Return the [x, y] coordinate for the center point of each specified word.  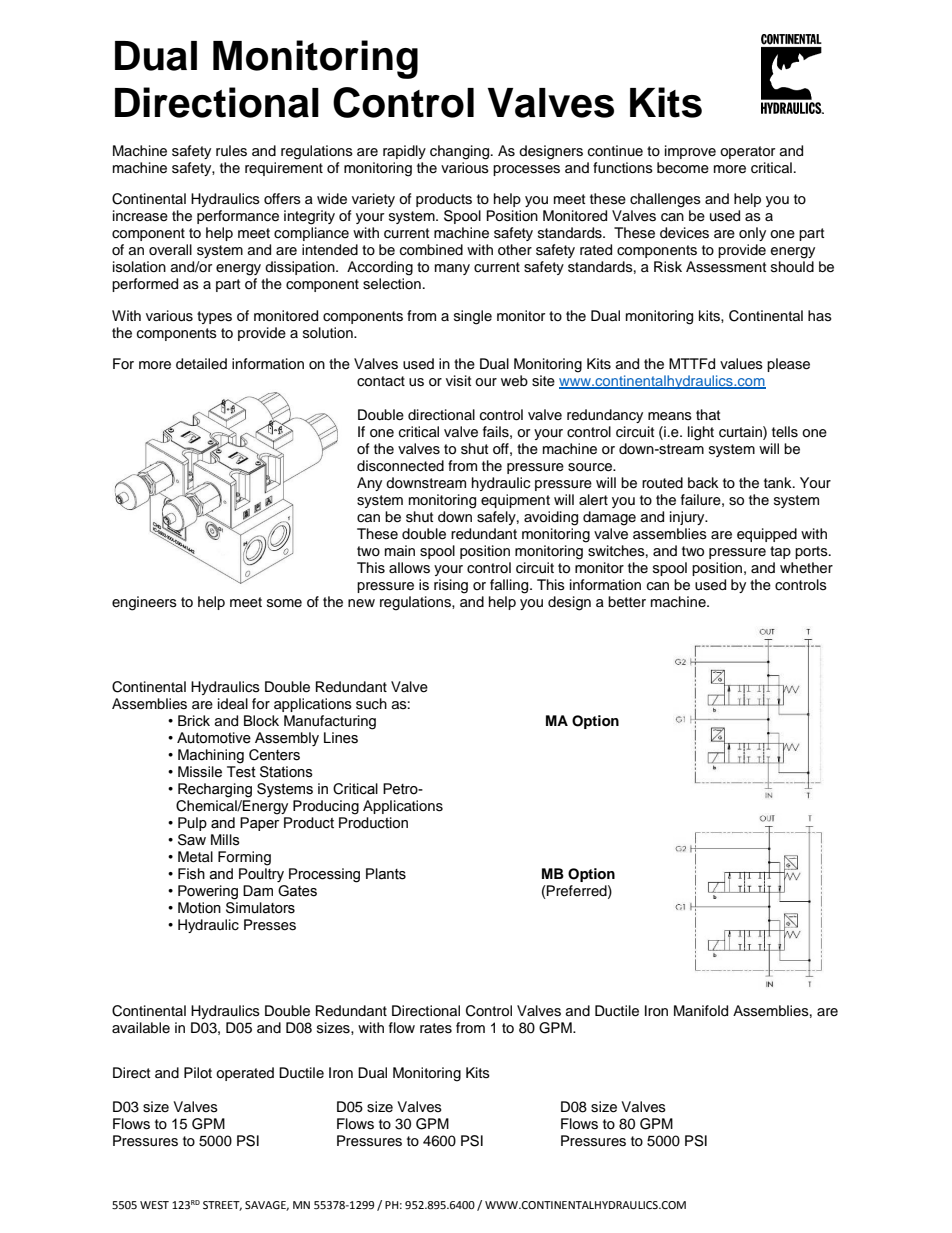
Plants [386, 874]
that [708, 414]
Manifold [701, 1011]
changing [461, 152]
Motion [199, 908]
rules [231, 151]
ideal [233, 704]
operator [747, 152]
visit [458, 380]
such [371, 704]
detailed [201, 364]
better [627, 602]
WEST [154, 1205]
